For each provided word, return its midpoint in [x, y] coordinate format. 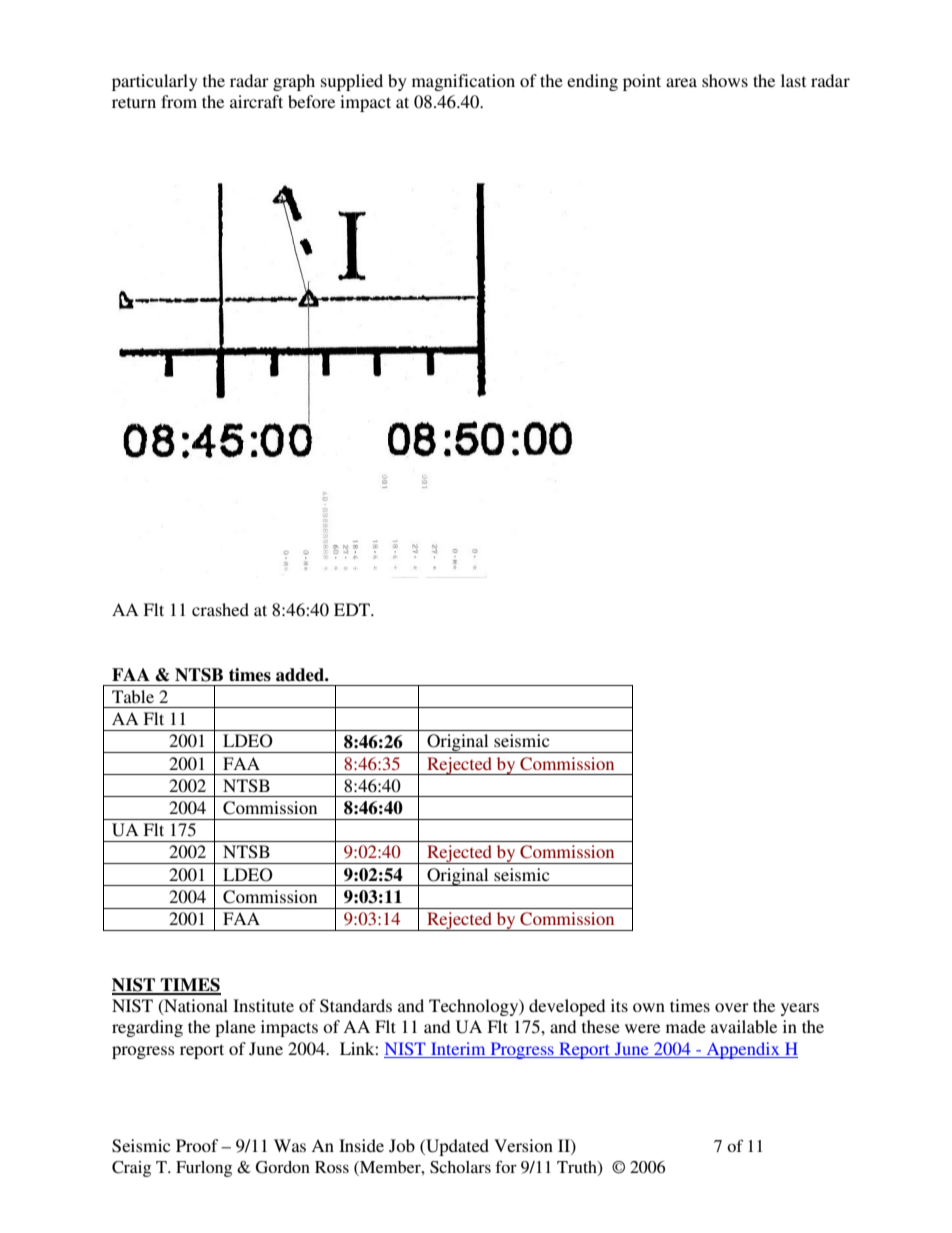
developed [567, 1007]
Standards [356, 1006]
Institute [263, 1005]
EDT [353, 609]
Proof [197, 1145]
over [732, 1007]
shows [725, 80]
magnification [463, 82]
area [681, 82]
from [179, 101]
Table [133, 696]
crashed [220, 609]
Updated [456, 1147]
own [649, 1007]
